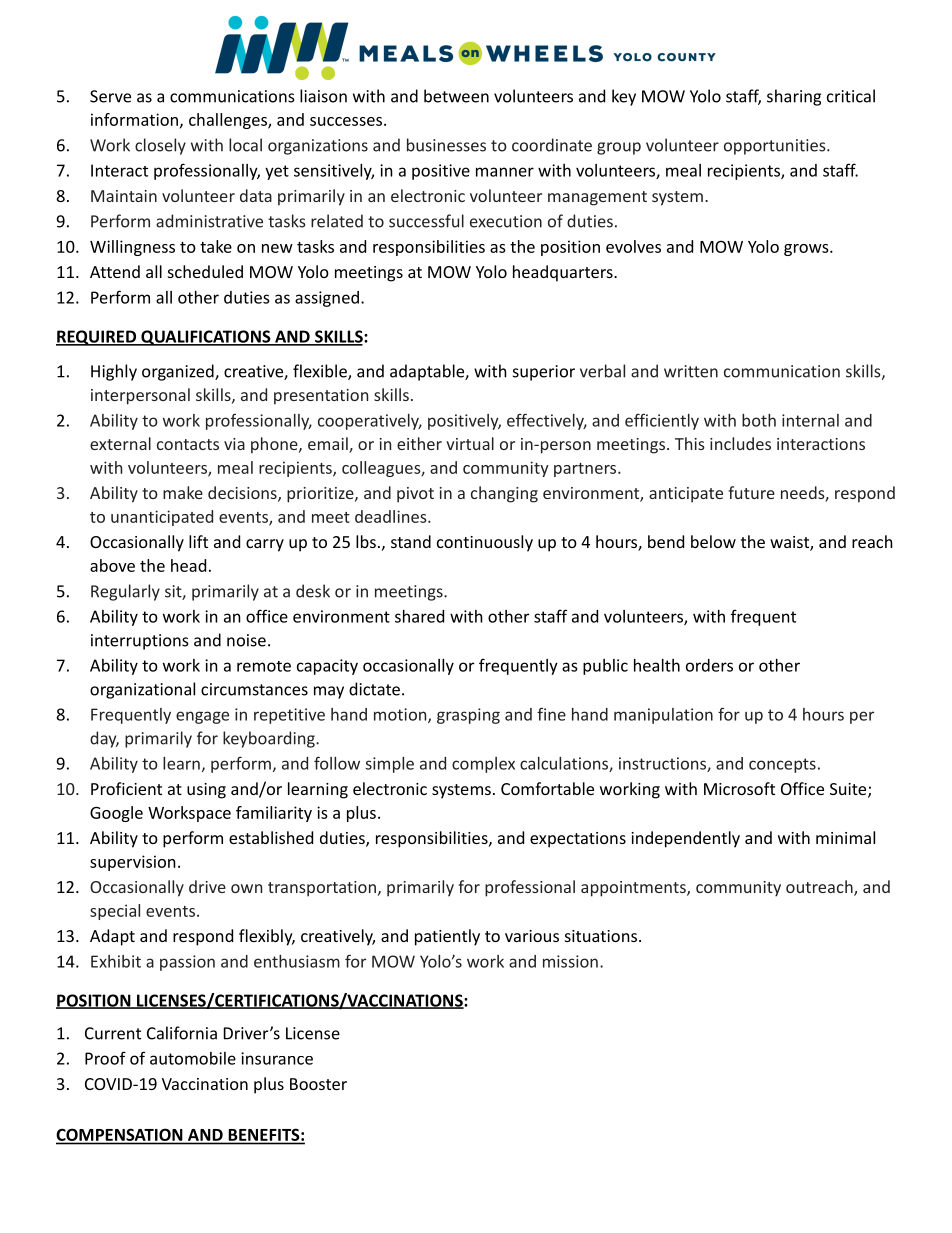 This document has height=1233, width=952. What do you see at coordinates (140, 642) in the document?
I see `interruptions` at bounding box center [140, 642].
